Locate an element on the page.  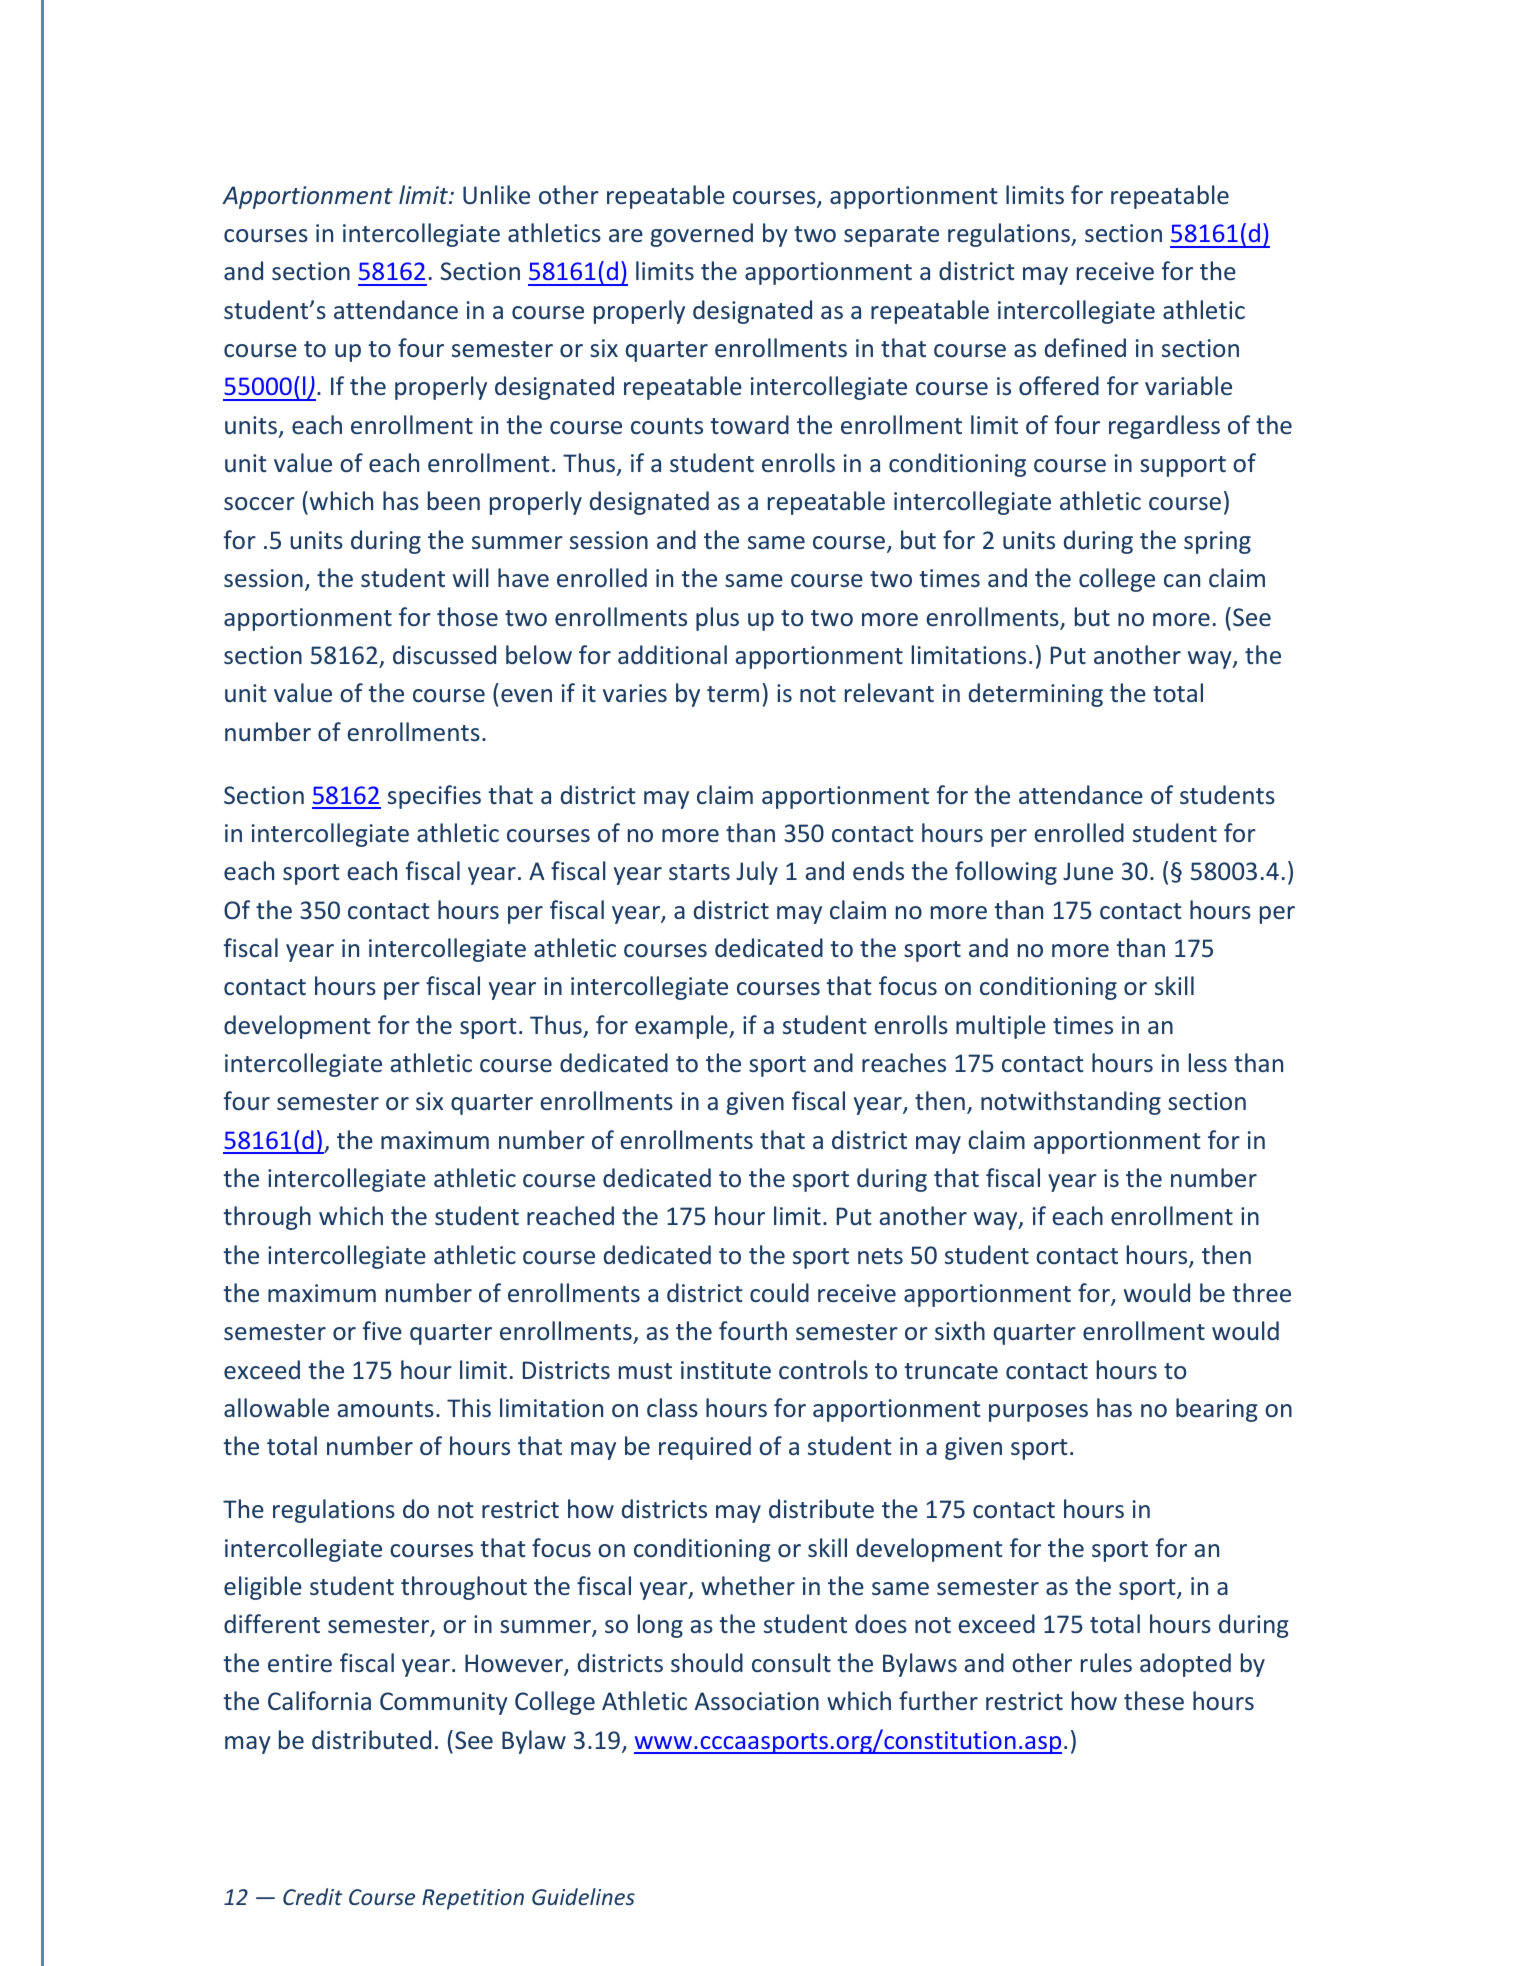
governed is located at coordinates (701, 235).
